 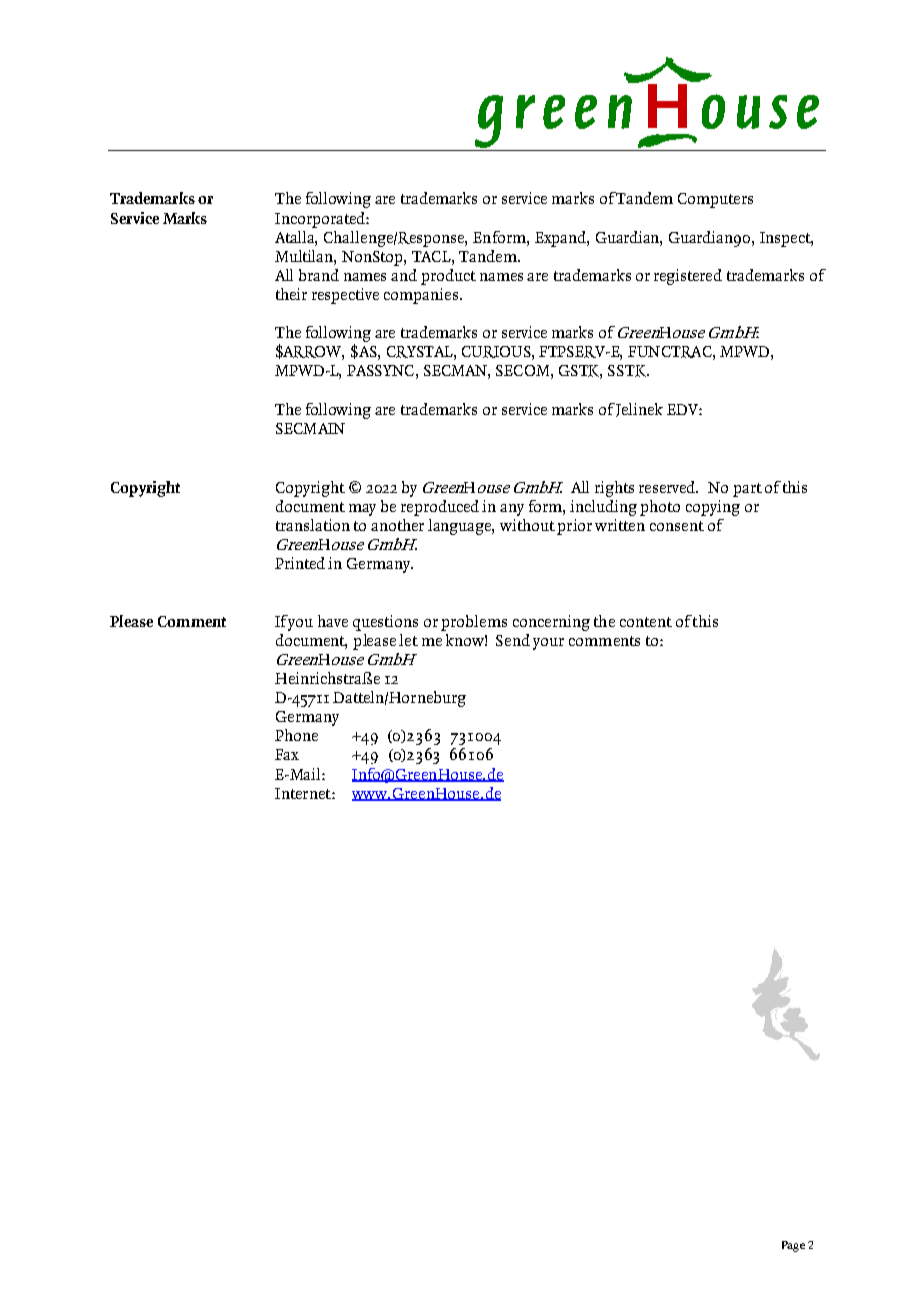 I want to click on Computers, so click(x=715, y=200).
